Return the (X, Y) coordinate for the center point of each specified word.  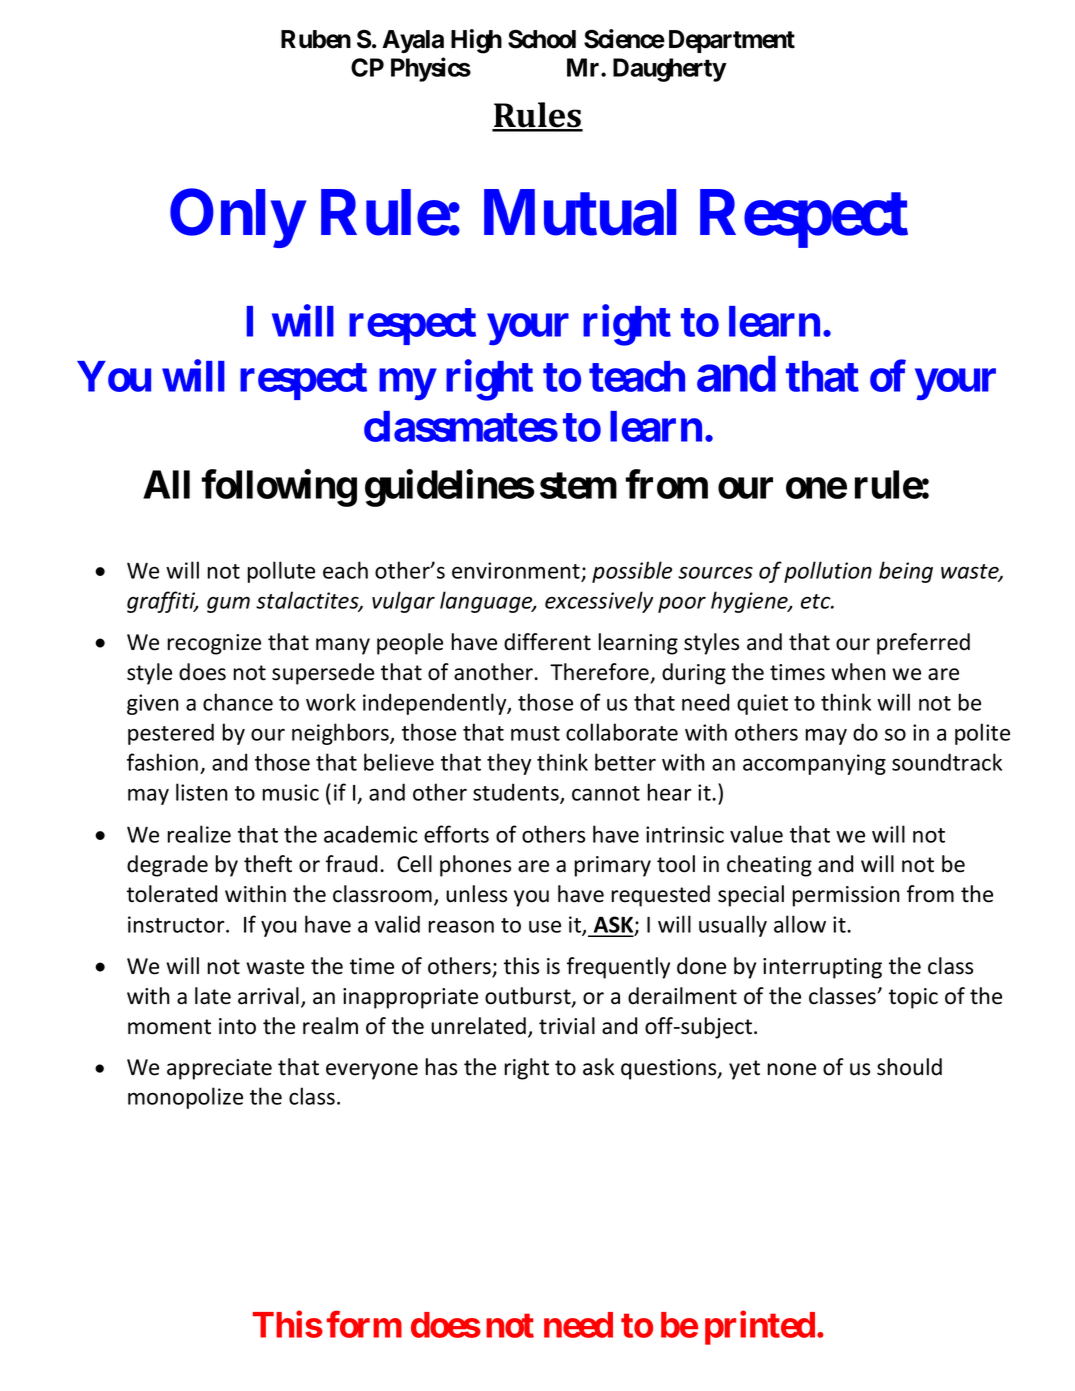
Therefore (600, 673)
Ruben (316, 39)
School (542, 39)
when (858, 672)
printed (760, 1328)
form (364, 1324)
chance (238, 702)
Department (732, 41)
